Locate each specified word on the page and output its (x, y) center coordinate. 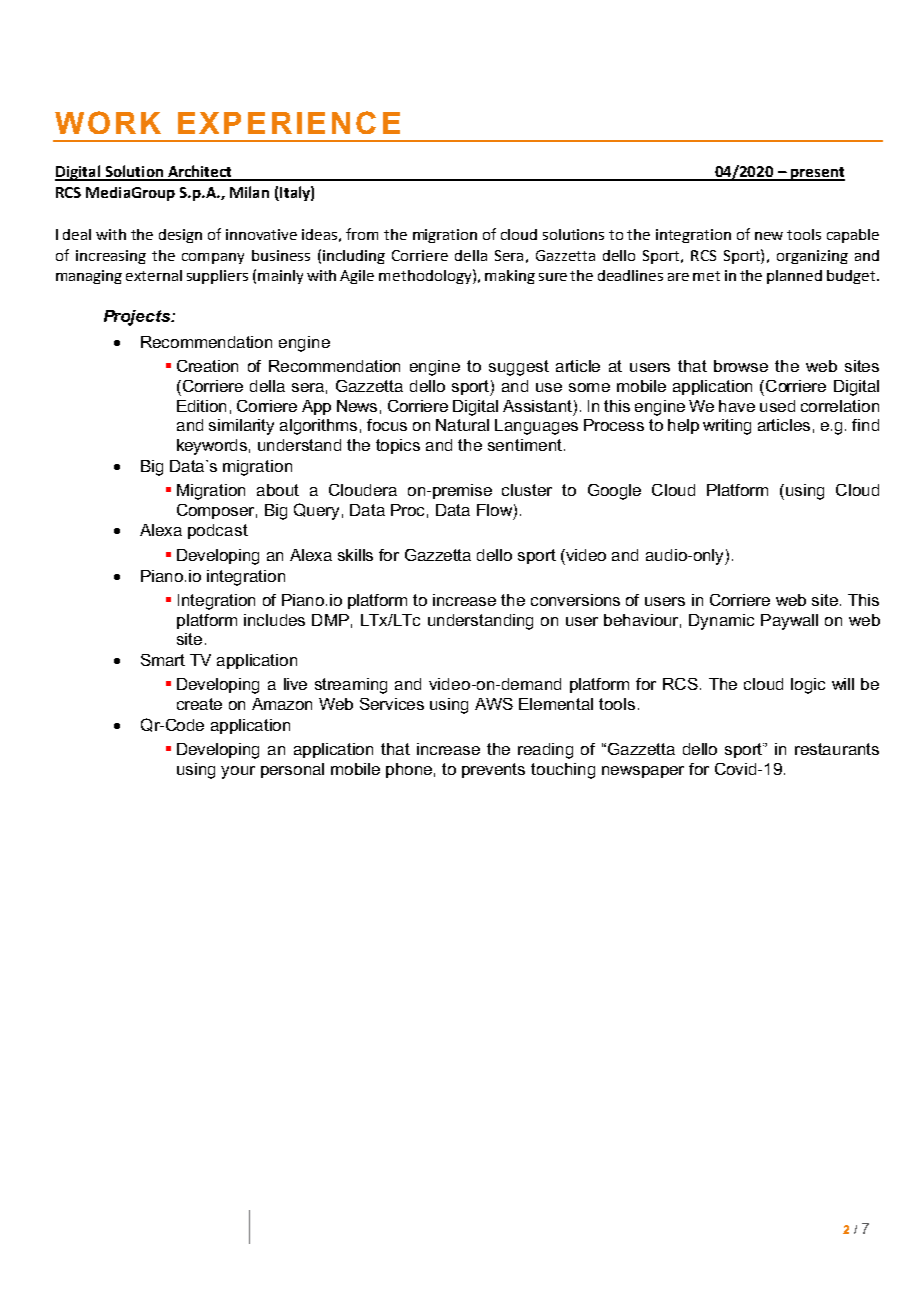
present (817, 174)
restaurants (837, 749)
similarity (241, 427)
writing (727, 427)
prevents (493, 770)
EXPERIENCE (289, 122)
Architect (200, 172)
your (238, 772)
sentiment (525, 445)
